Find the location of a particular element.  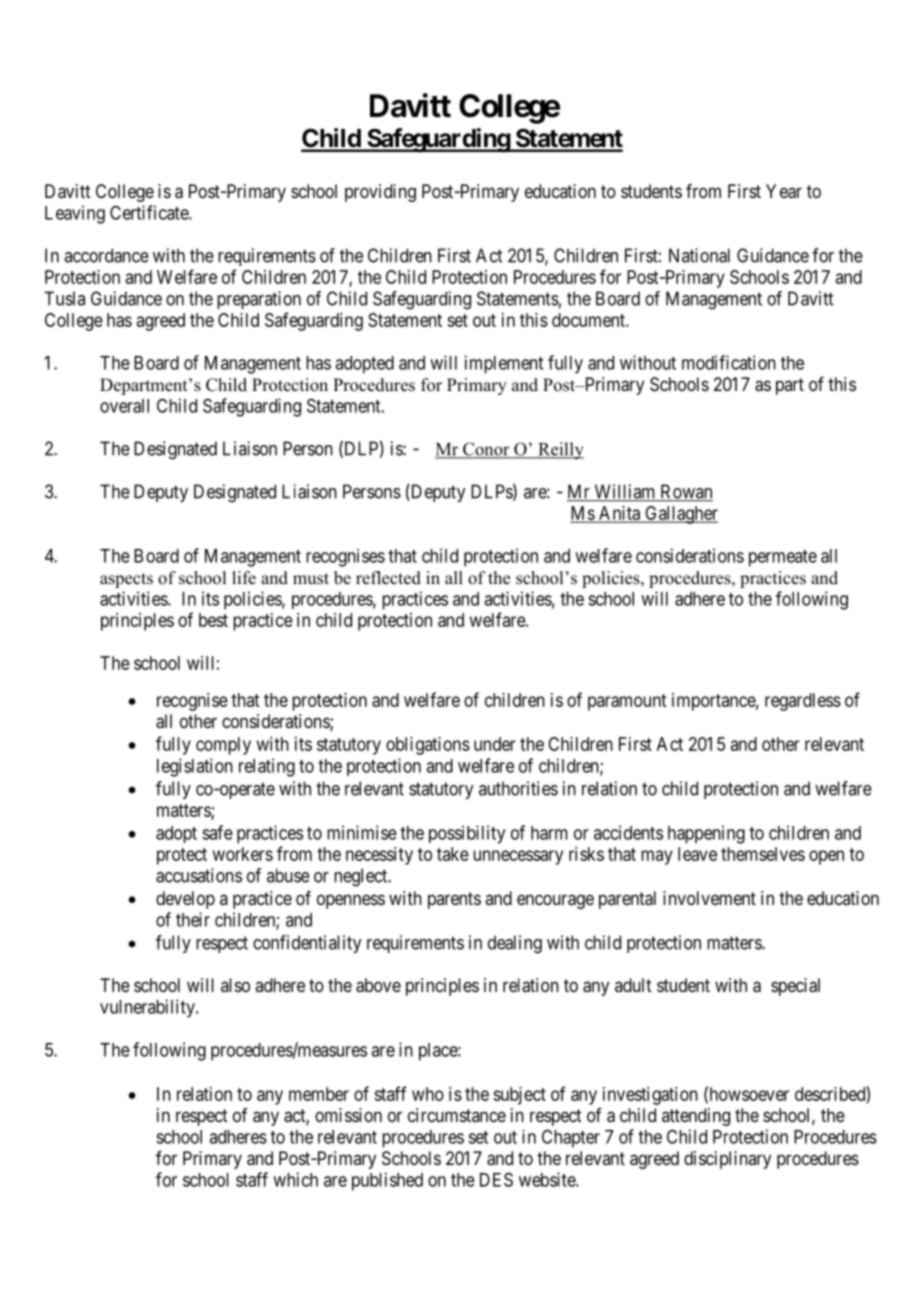

obligations is located at coordinates (428, 746).
